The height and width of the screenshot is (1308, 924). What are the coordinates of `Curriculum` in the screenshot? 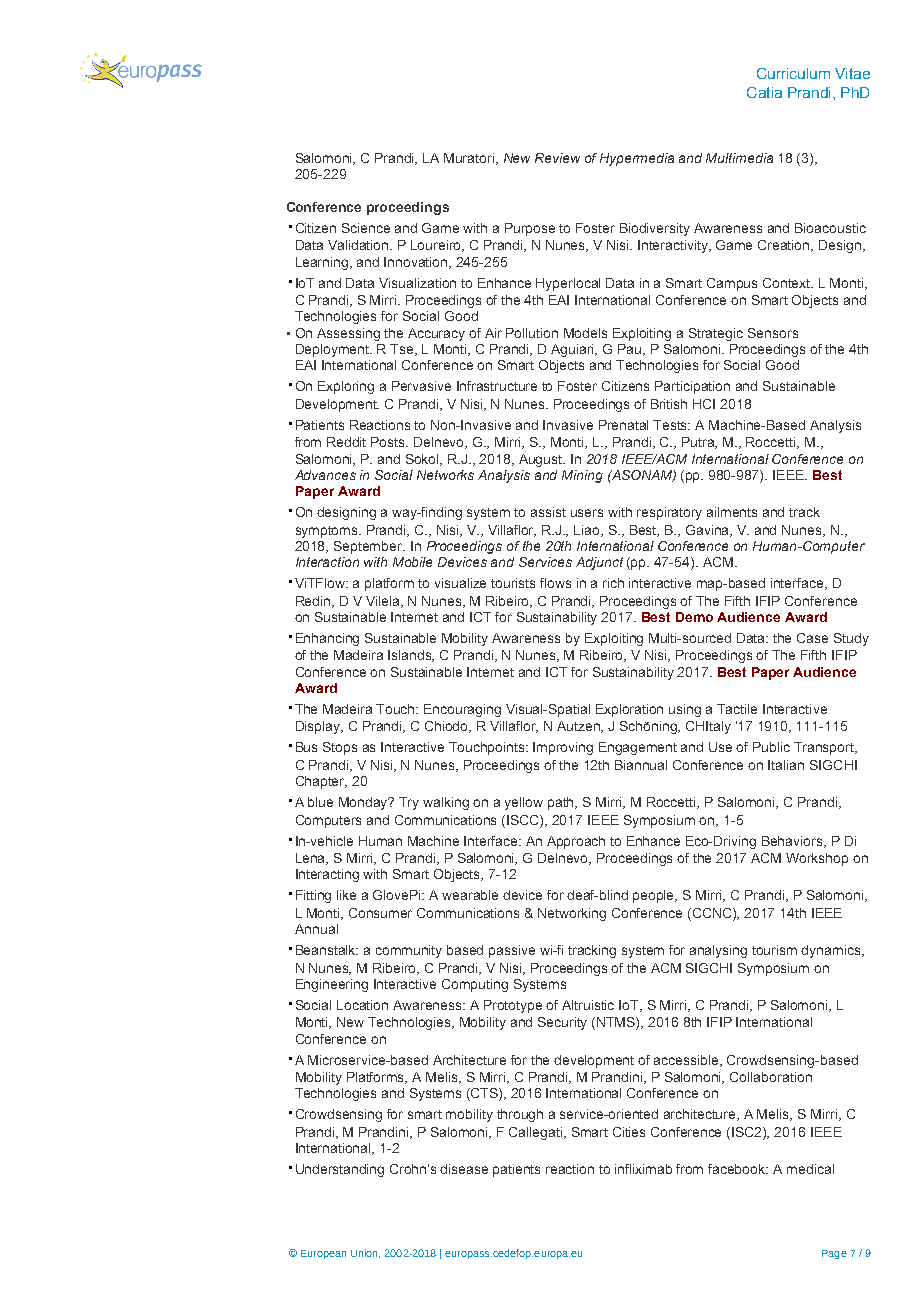 It's located at (793, 73).
